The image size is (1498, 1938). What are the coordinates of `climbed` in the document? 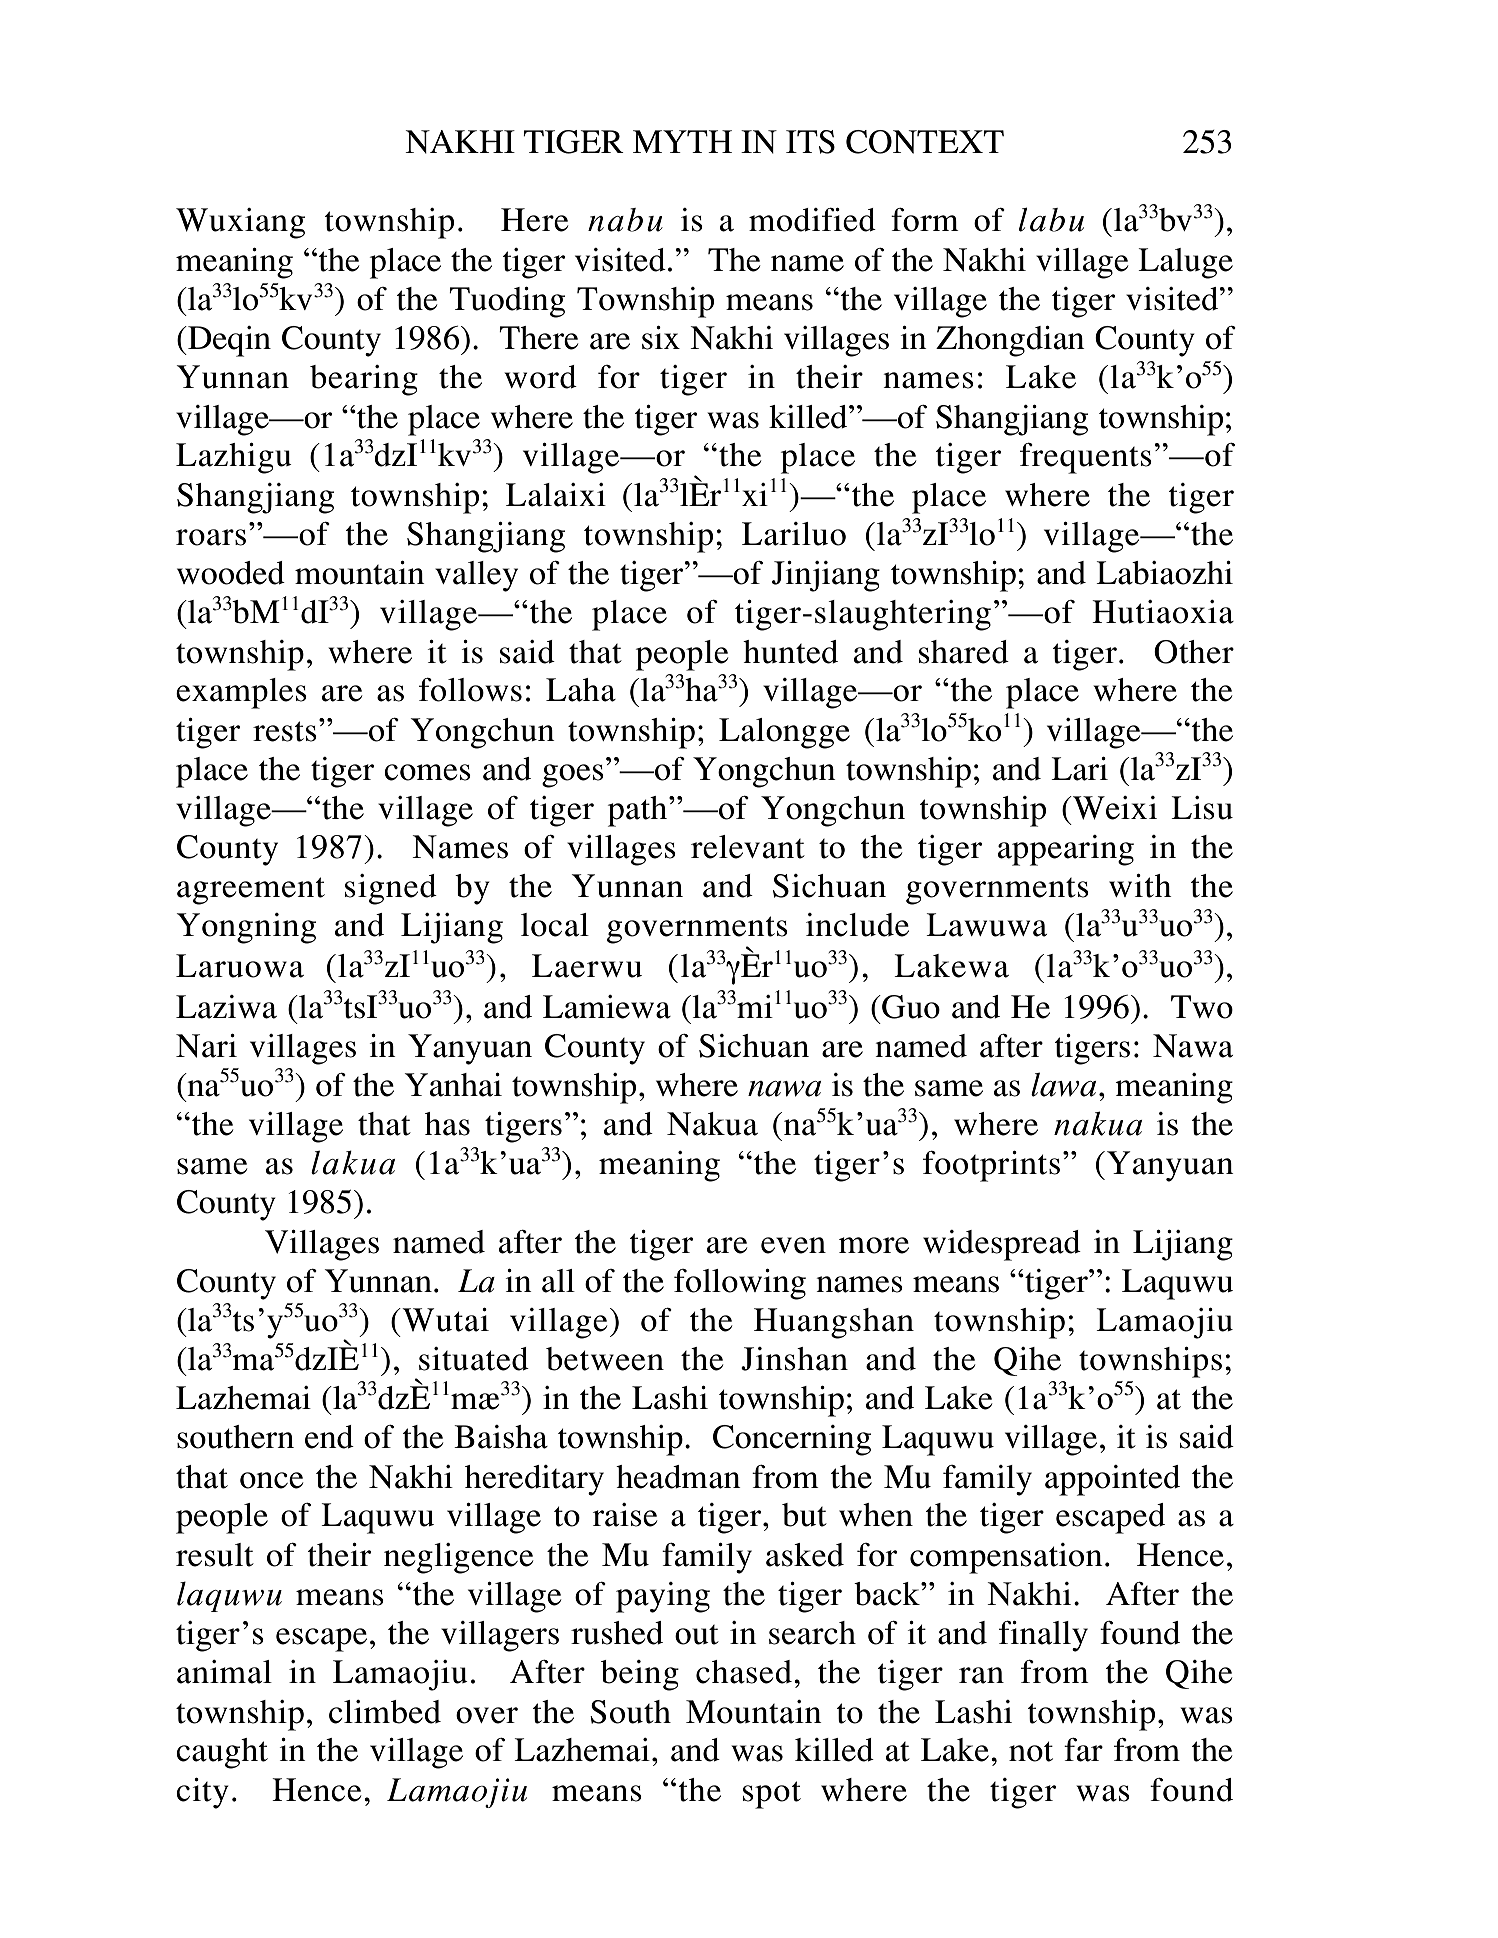 It's located at (385, 1712).
